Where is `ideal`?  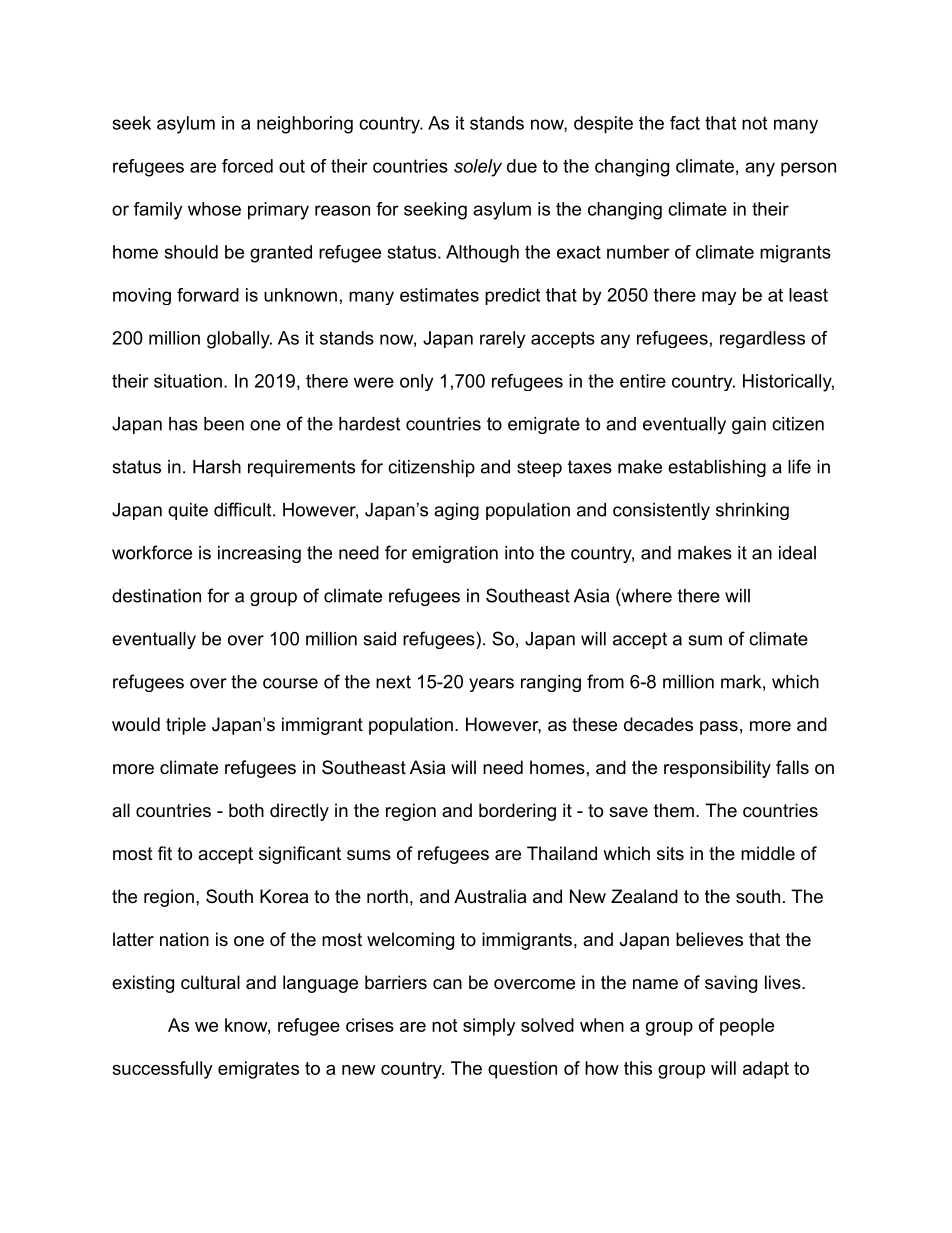
ideal is located at coordinates (797, 553).
